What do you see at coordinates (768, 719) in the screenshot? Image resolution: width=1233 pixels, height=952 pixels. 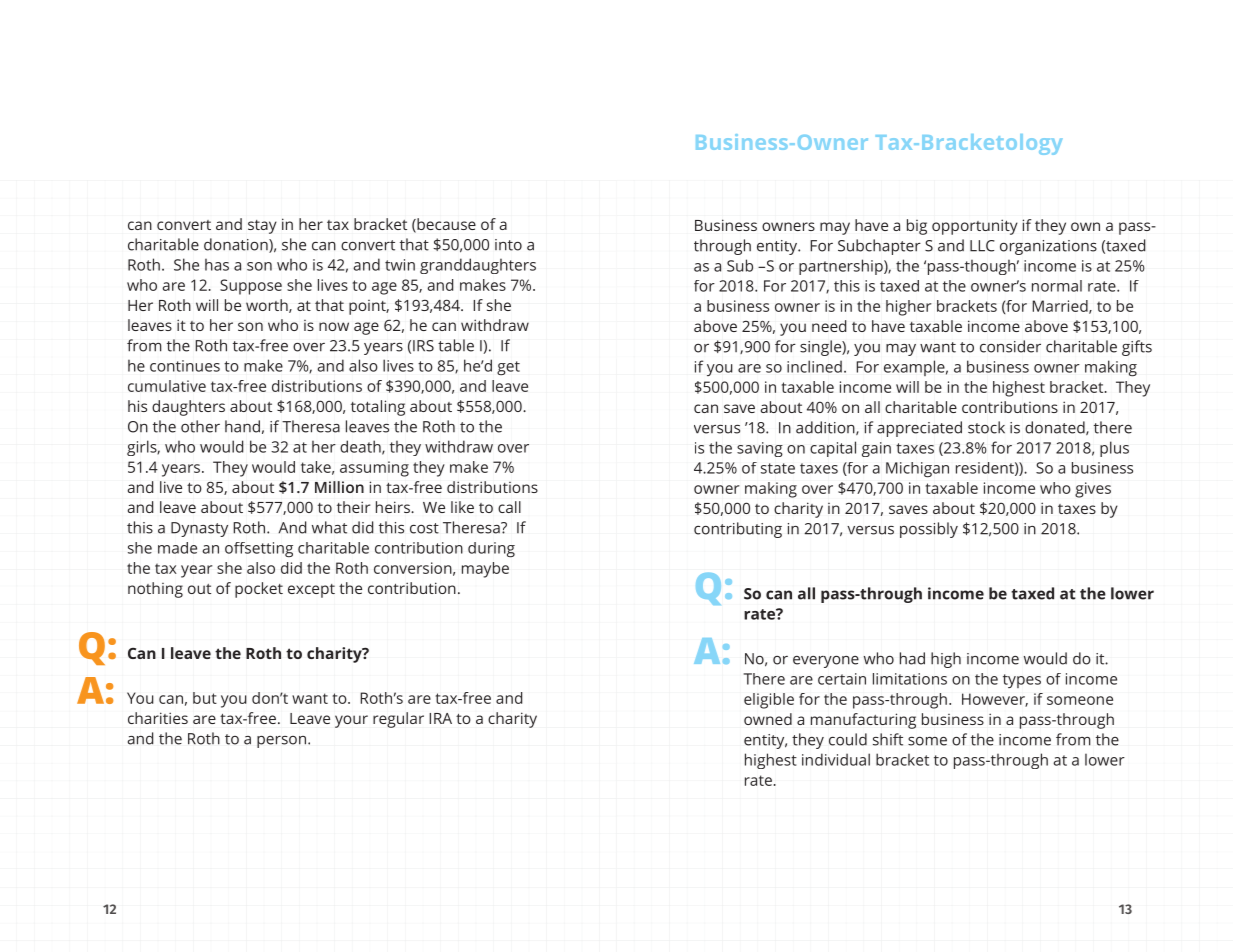 I see `owned` at bounding box center [768, 719].
